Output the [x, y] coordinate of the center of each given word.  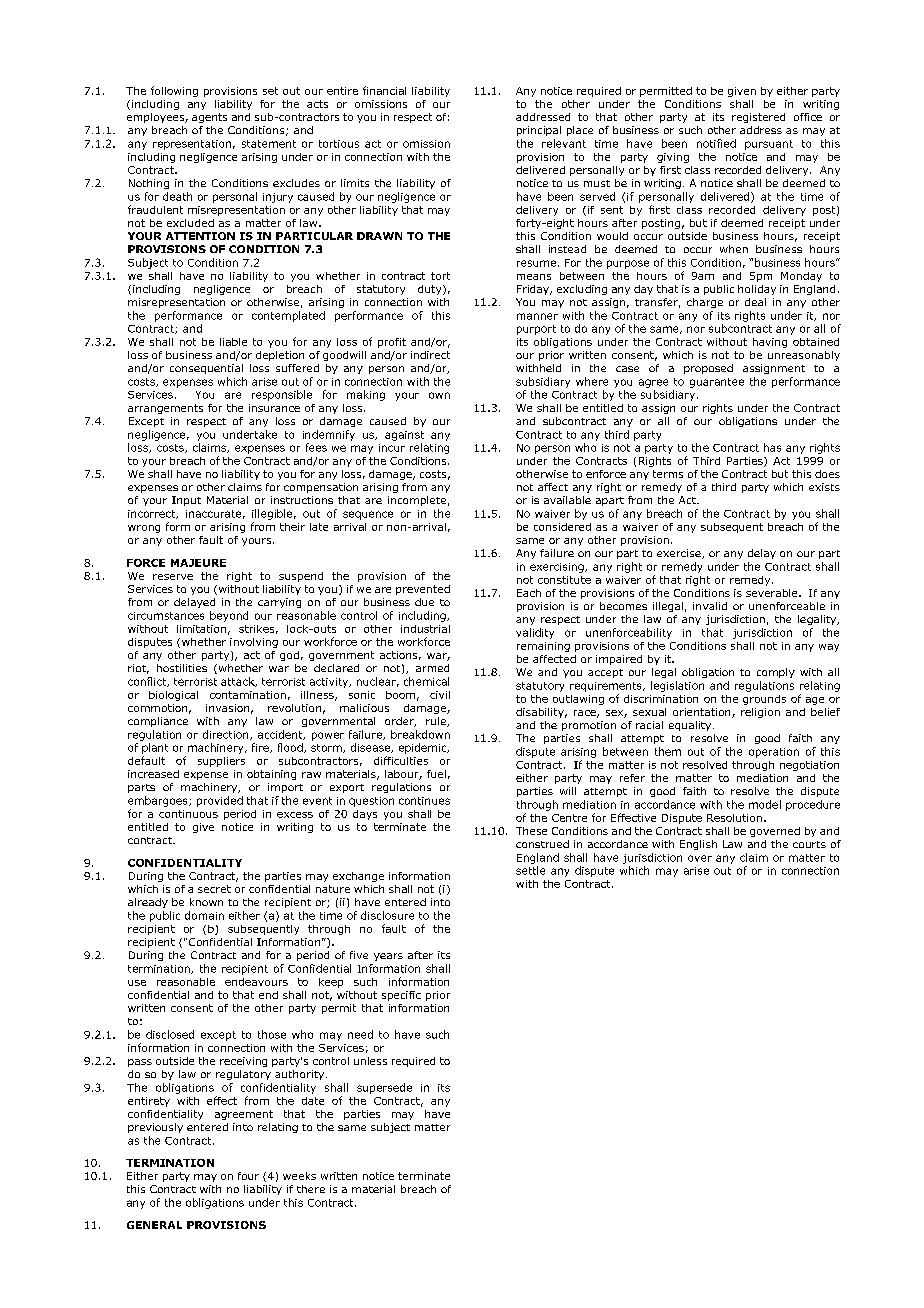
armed [432, 668]
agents [209, 118]
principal [539, 131]
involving [254, 643]
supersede [384, 1088]
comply [776, 673]
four [248, 1176]
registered [758, 118]
